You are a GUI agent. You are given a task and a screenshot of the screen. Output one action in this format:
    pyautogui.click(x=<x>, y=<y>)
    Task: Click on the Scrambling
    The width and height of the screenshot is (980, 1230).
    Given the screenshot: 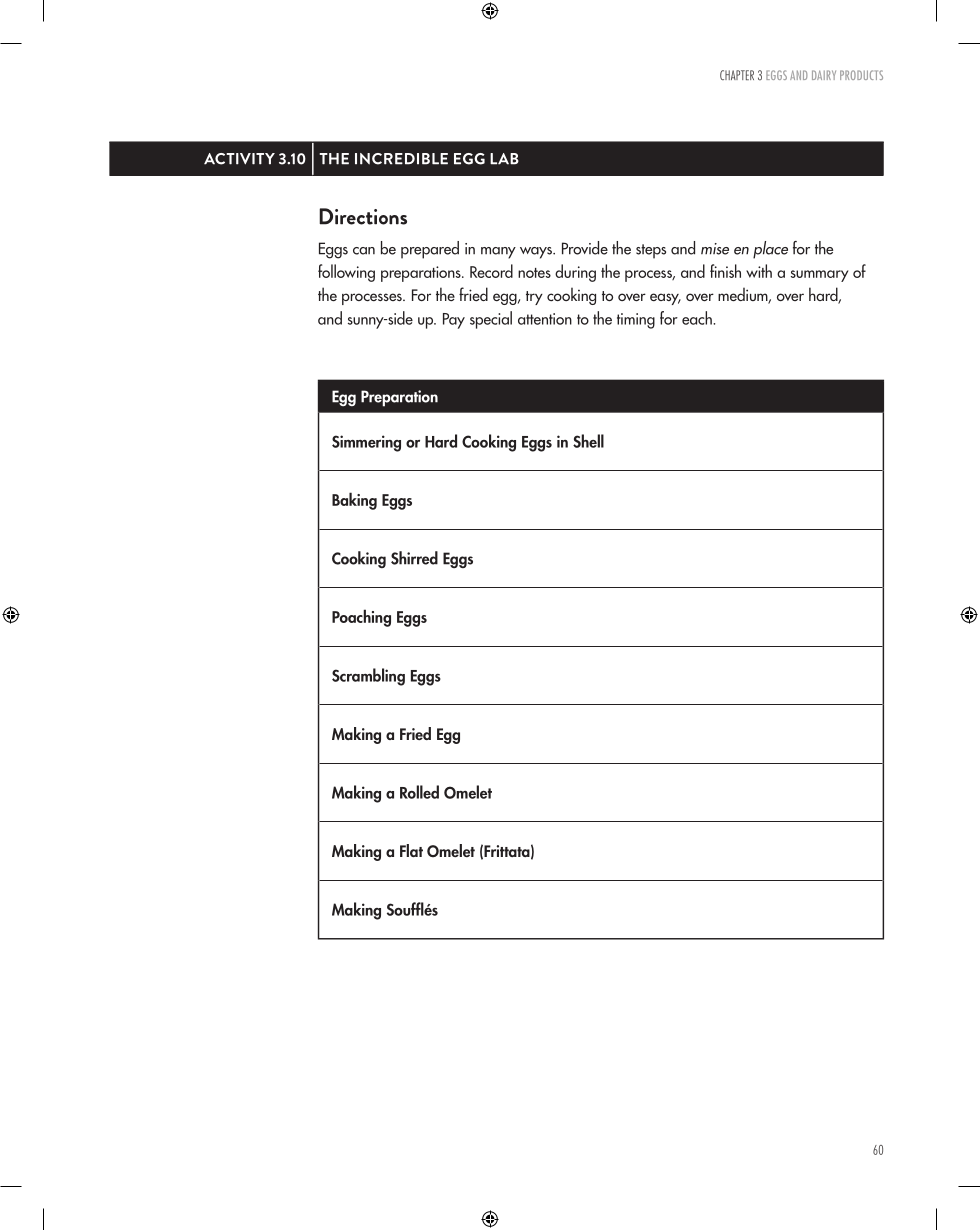 What is the action you would take?
    pyautogui.click(x=368, y=677)
